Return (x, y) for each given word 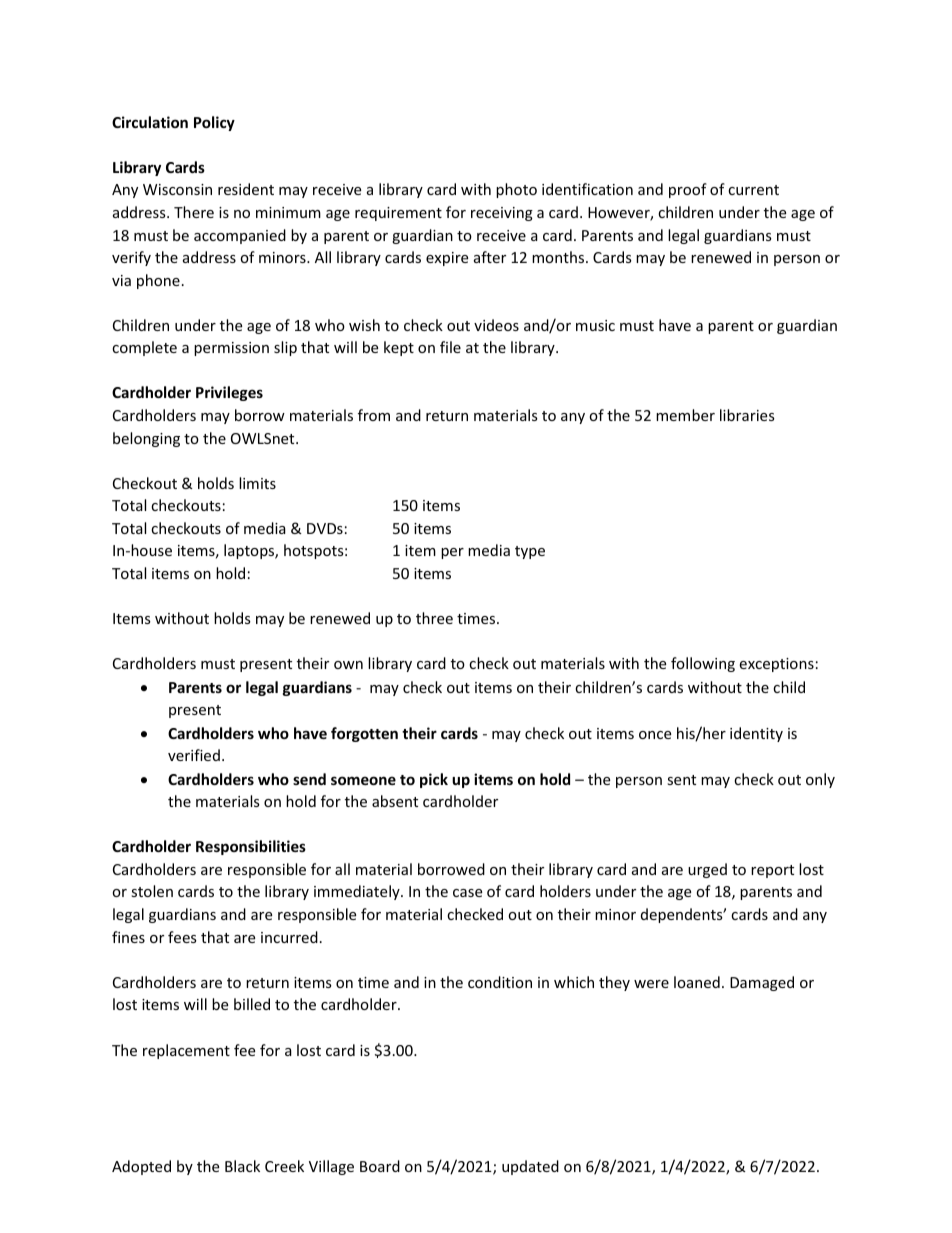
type (530, 552)
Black (242, 1166)
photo (516, 190)
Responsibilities (251, 847)
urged (707, 870)
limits (257, 483)
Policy (214, 123)
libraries (747, 415)
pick (434, 780)
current (753, 190)
